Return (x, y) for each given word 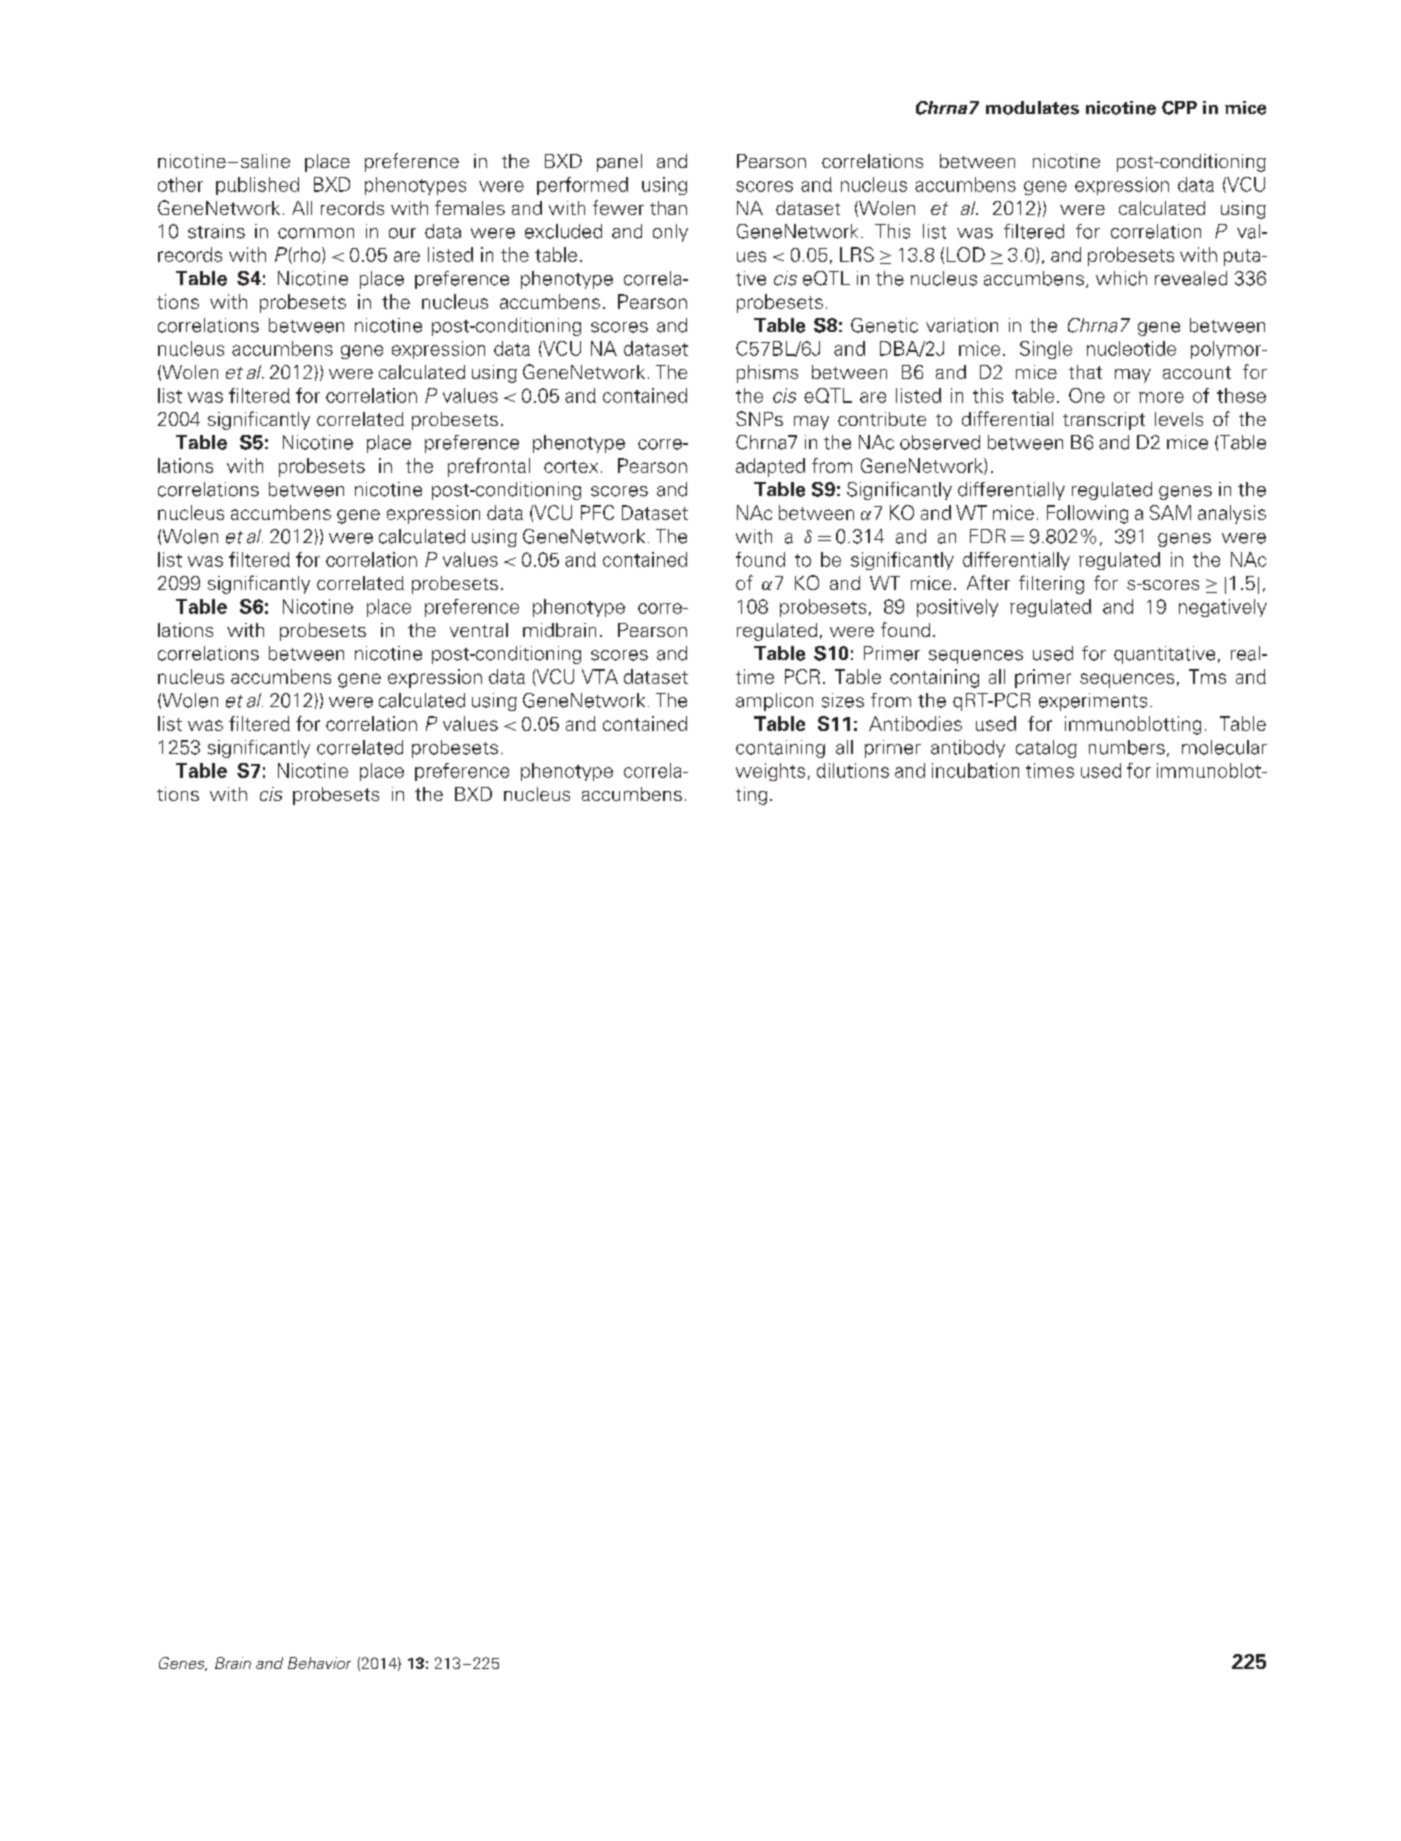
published (257, 186)
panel (619, 163)
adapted (770, 467)
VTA (600, 676)
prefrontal (489, 467)
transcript (1104, 421)
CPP (1179, 108)
